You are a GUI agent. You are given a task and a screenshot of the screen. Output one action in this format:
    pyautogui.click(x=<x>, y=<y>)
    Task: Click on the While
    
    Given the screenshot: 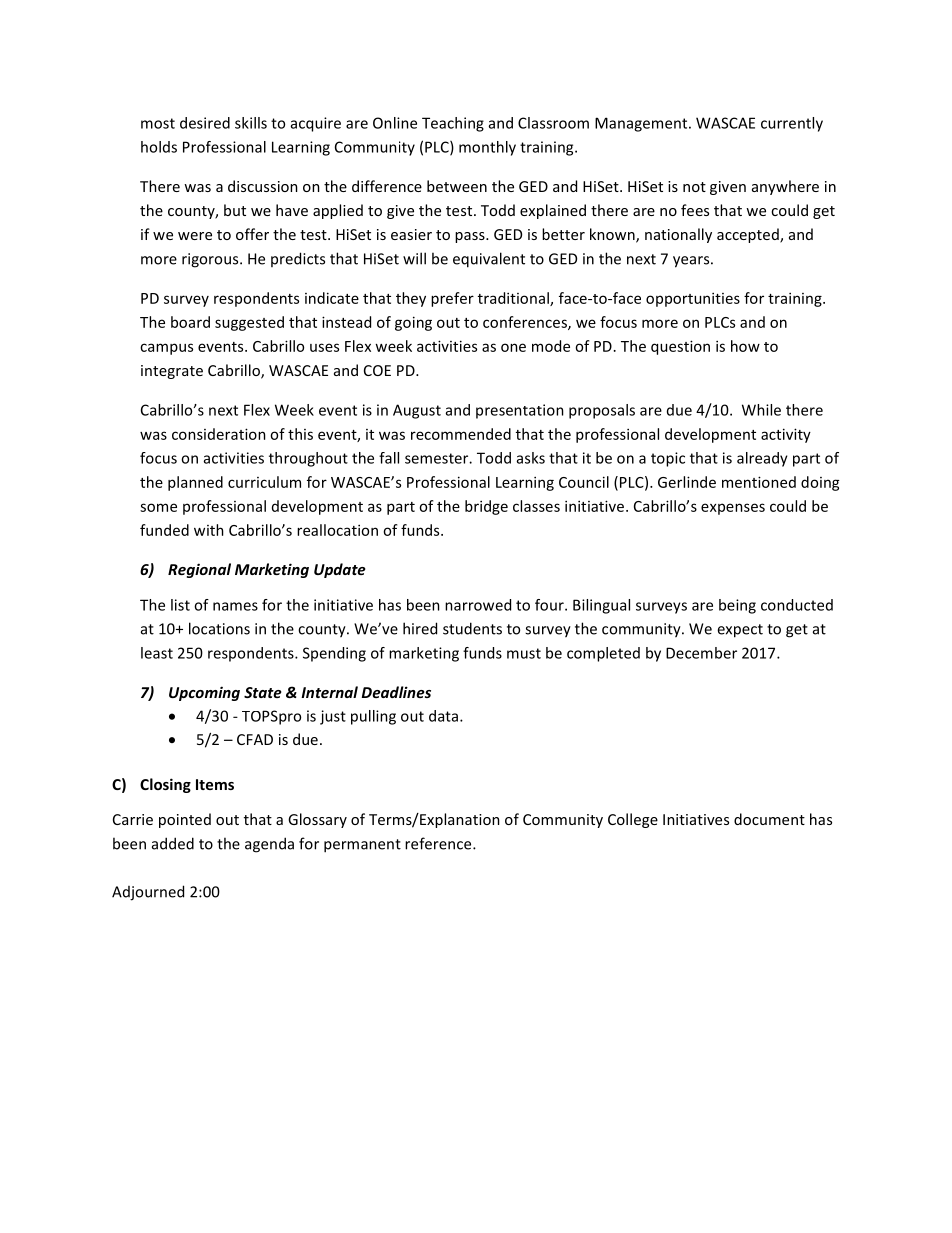 What is the action you would take?
    pyautogui.click(x=761, y=410)
